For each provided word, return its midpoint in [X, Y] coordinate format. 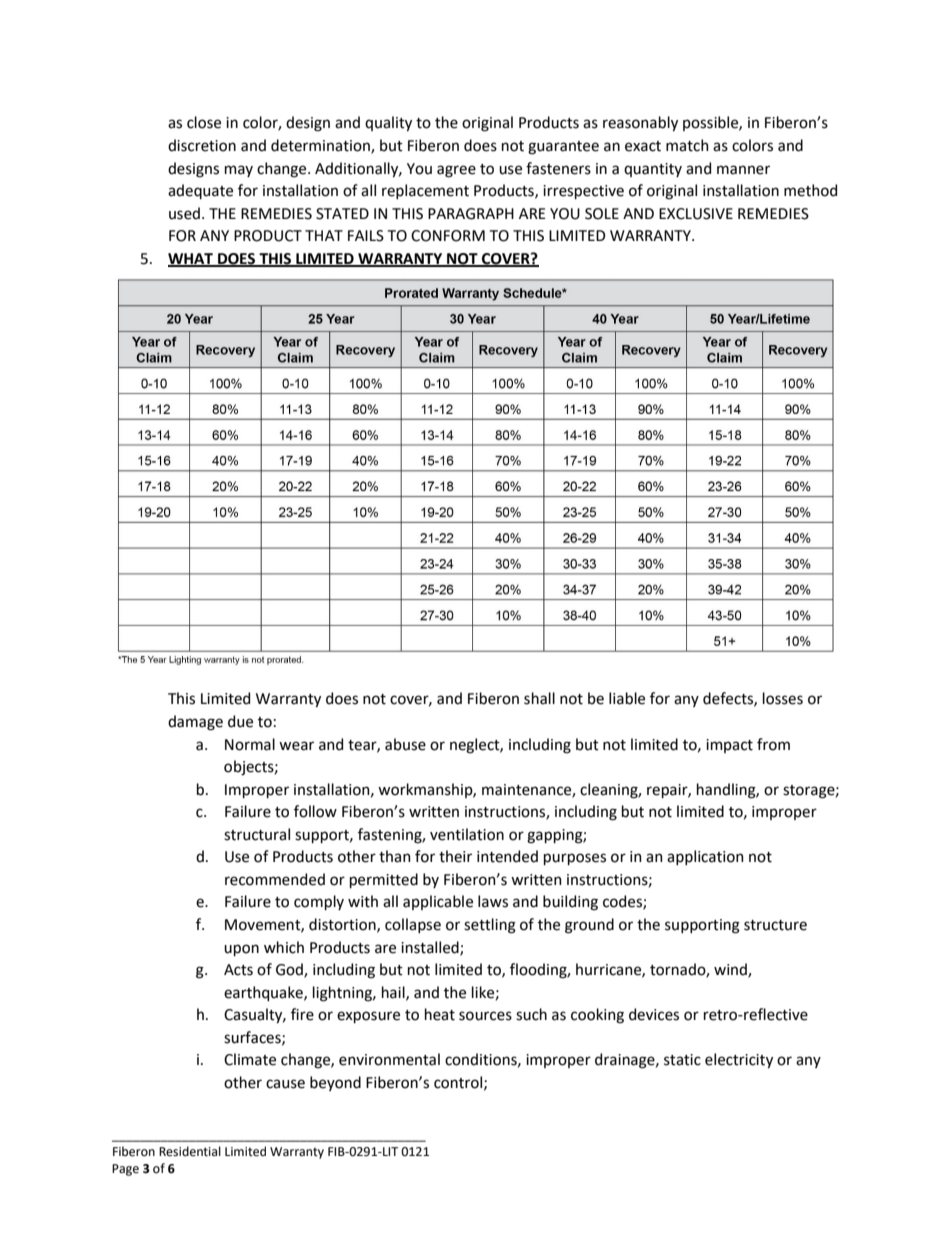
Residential [190, 1151]
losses [783, 698]
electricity [739, 1060]
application [705, 857]
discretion [202, 145]
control [459, 1083]
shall [539, 698]
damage [195, 723]
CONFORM [448, 236]
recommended [275, 879]
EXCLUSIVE [696, 214]
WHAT [191, 259]
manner [743, 170]
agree [456, 171]
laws [493, 901]
